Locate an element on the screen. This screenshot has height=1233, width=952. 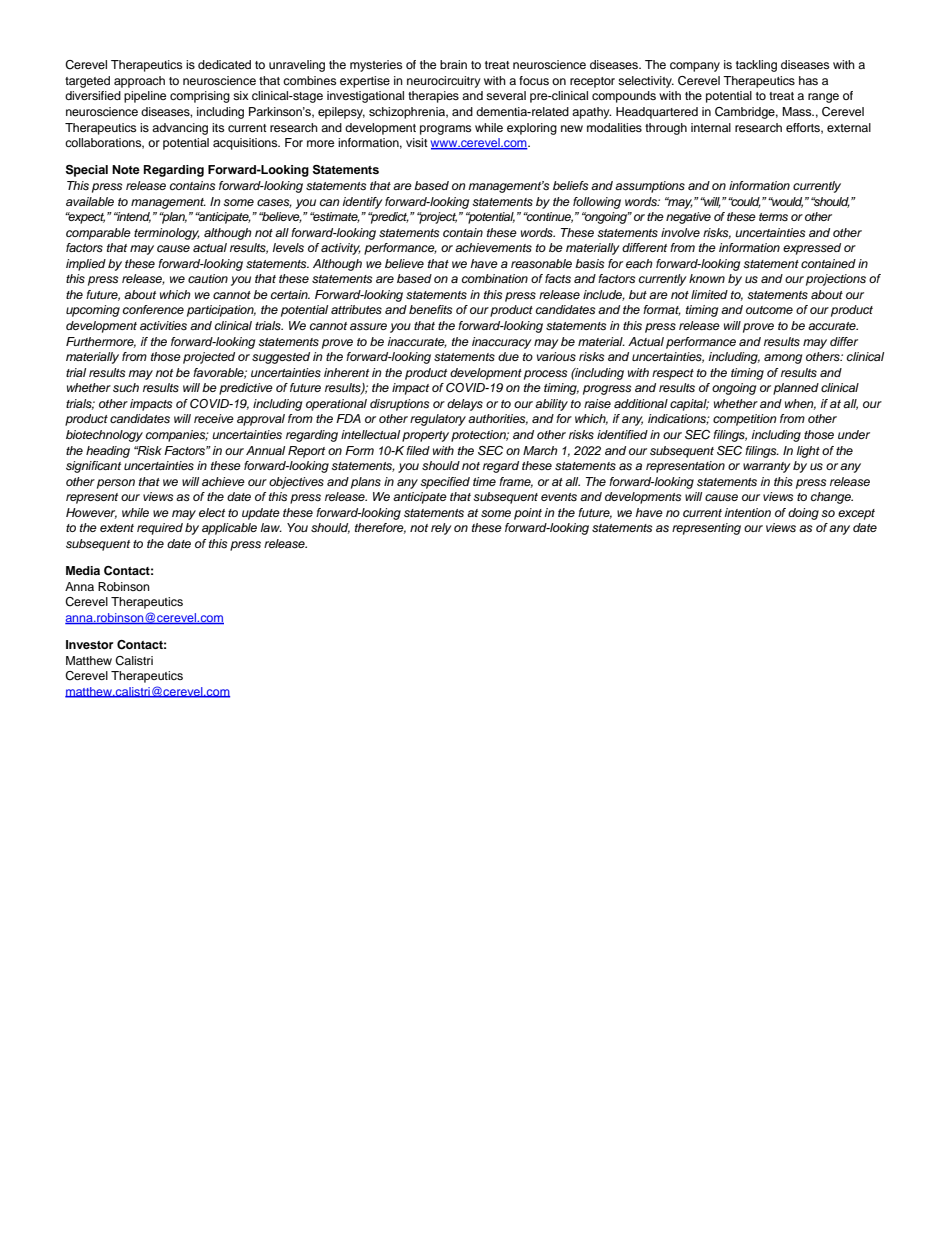
tackling is located at coordinates (756, 66).
